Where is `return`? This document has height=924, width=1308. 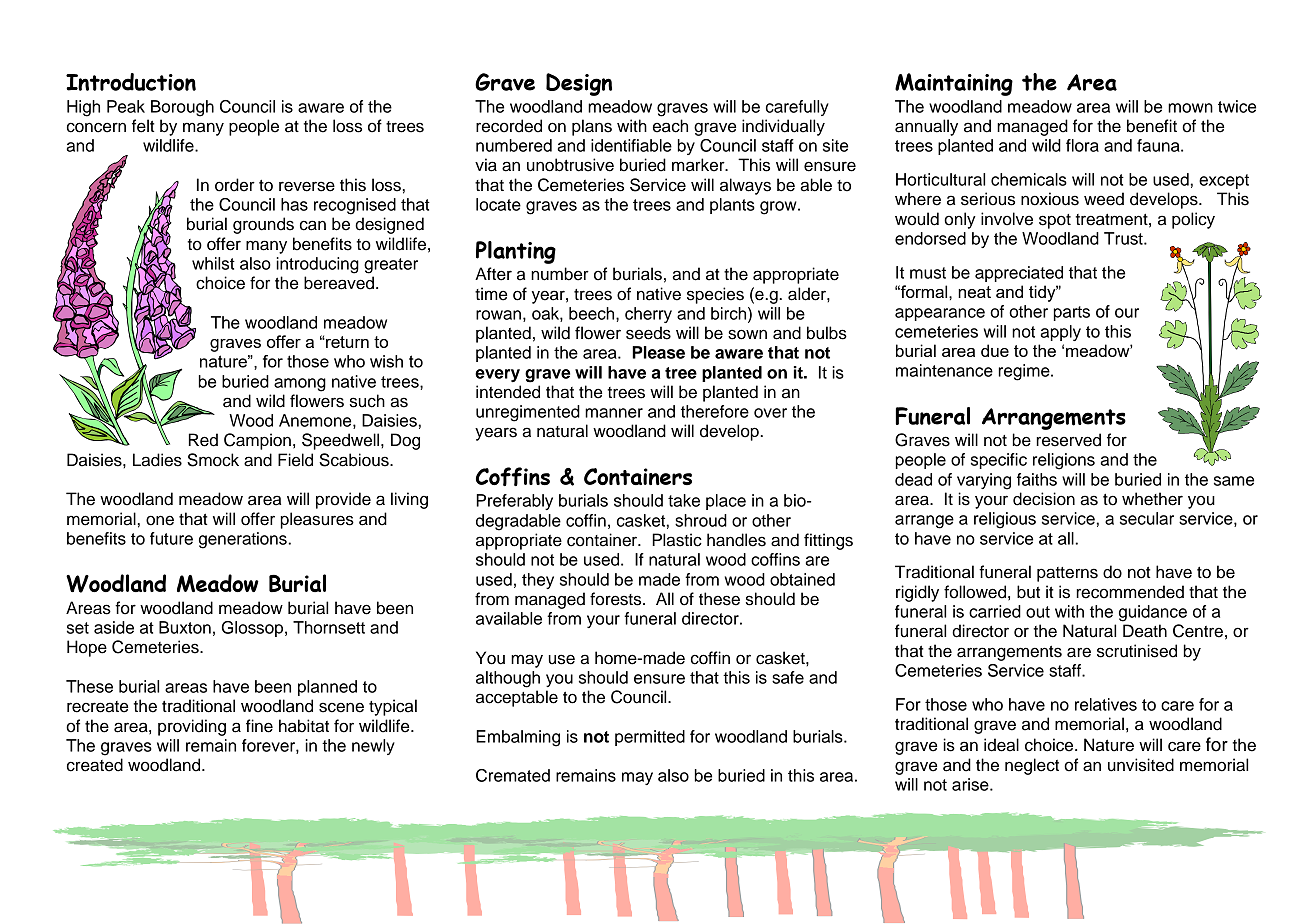 return is located at coordinates (346, 342).
